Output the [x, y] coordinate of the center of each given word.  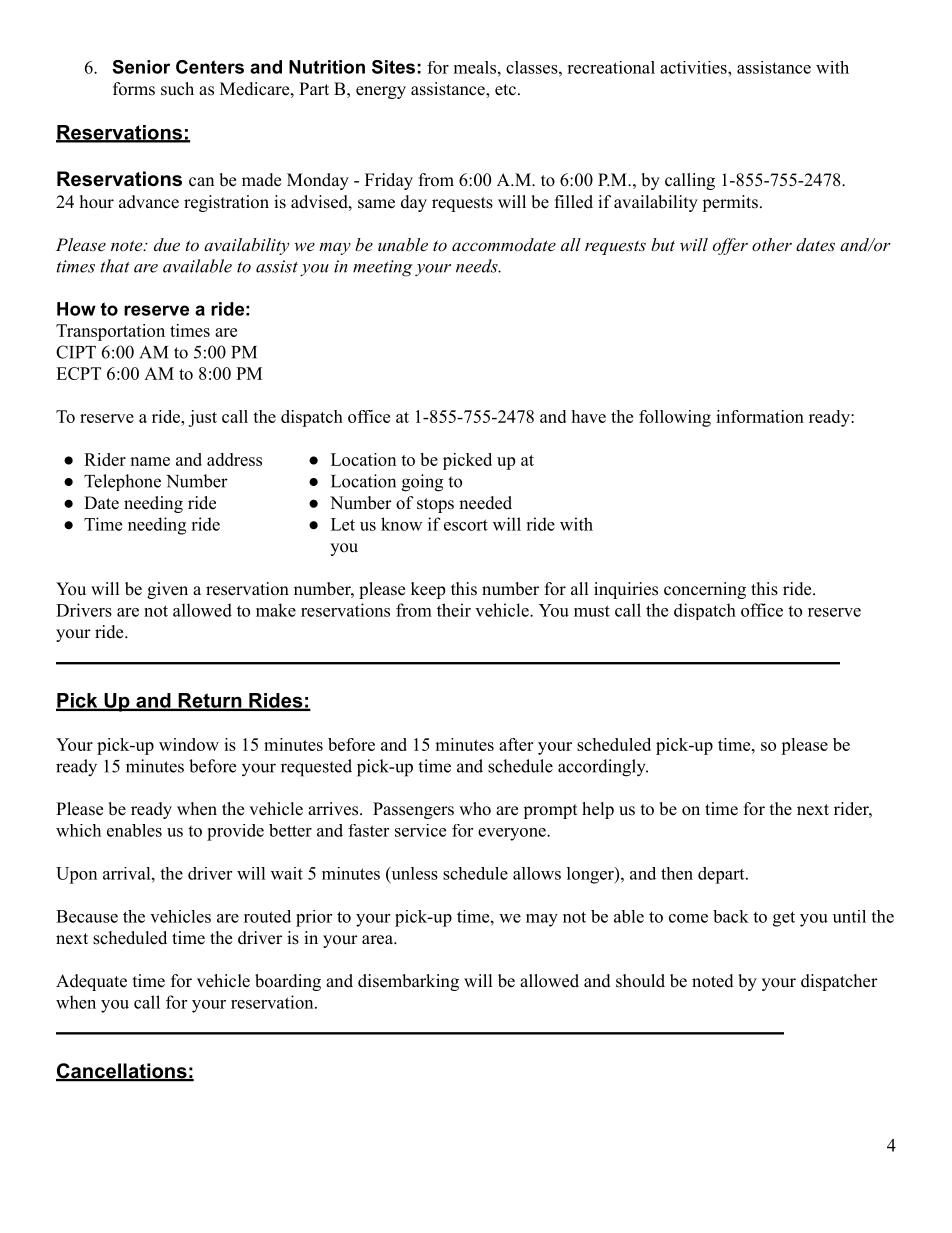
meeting [382, 268]
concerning [705, 590]
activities [694, 67]
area [378, 940]
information [760, 416]
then [677, 873]
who [475, 809]
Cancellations [122, 1072]
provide [235, 832]
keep [428, 590]
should [640, 981]
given [167, 590]
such [177, 89]
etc [505, 90]
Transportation [110, 332]
